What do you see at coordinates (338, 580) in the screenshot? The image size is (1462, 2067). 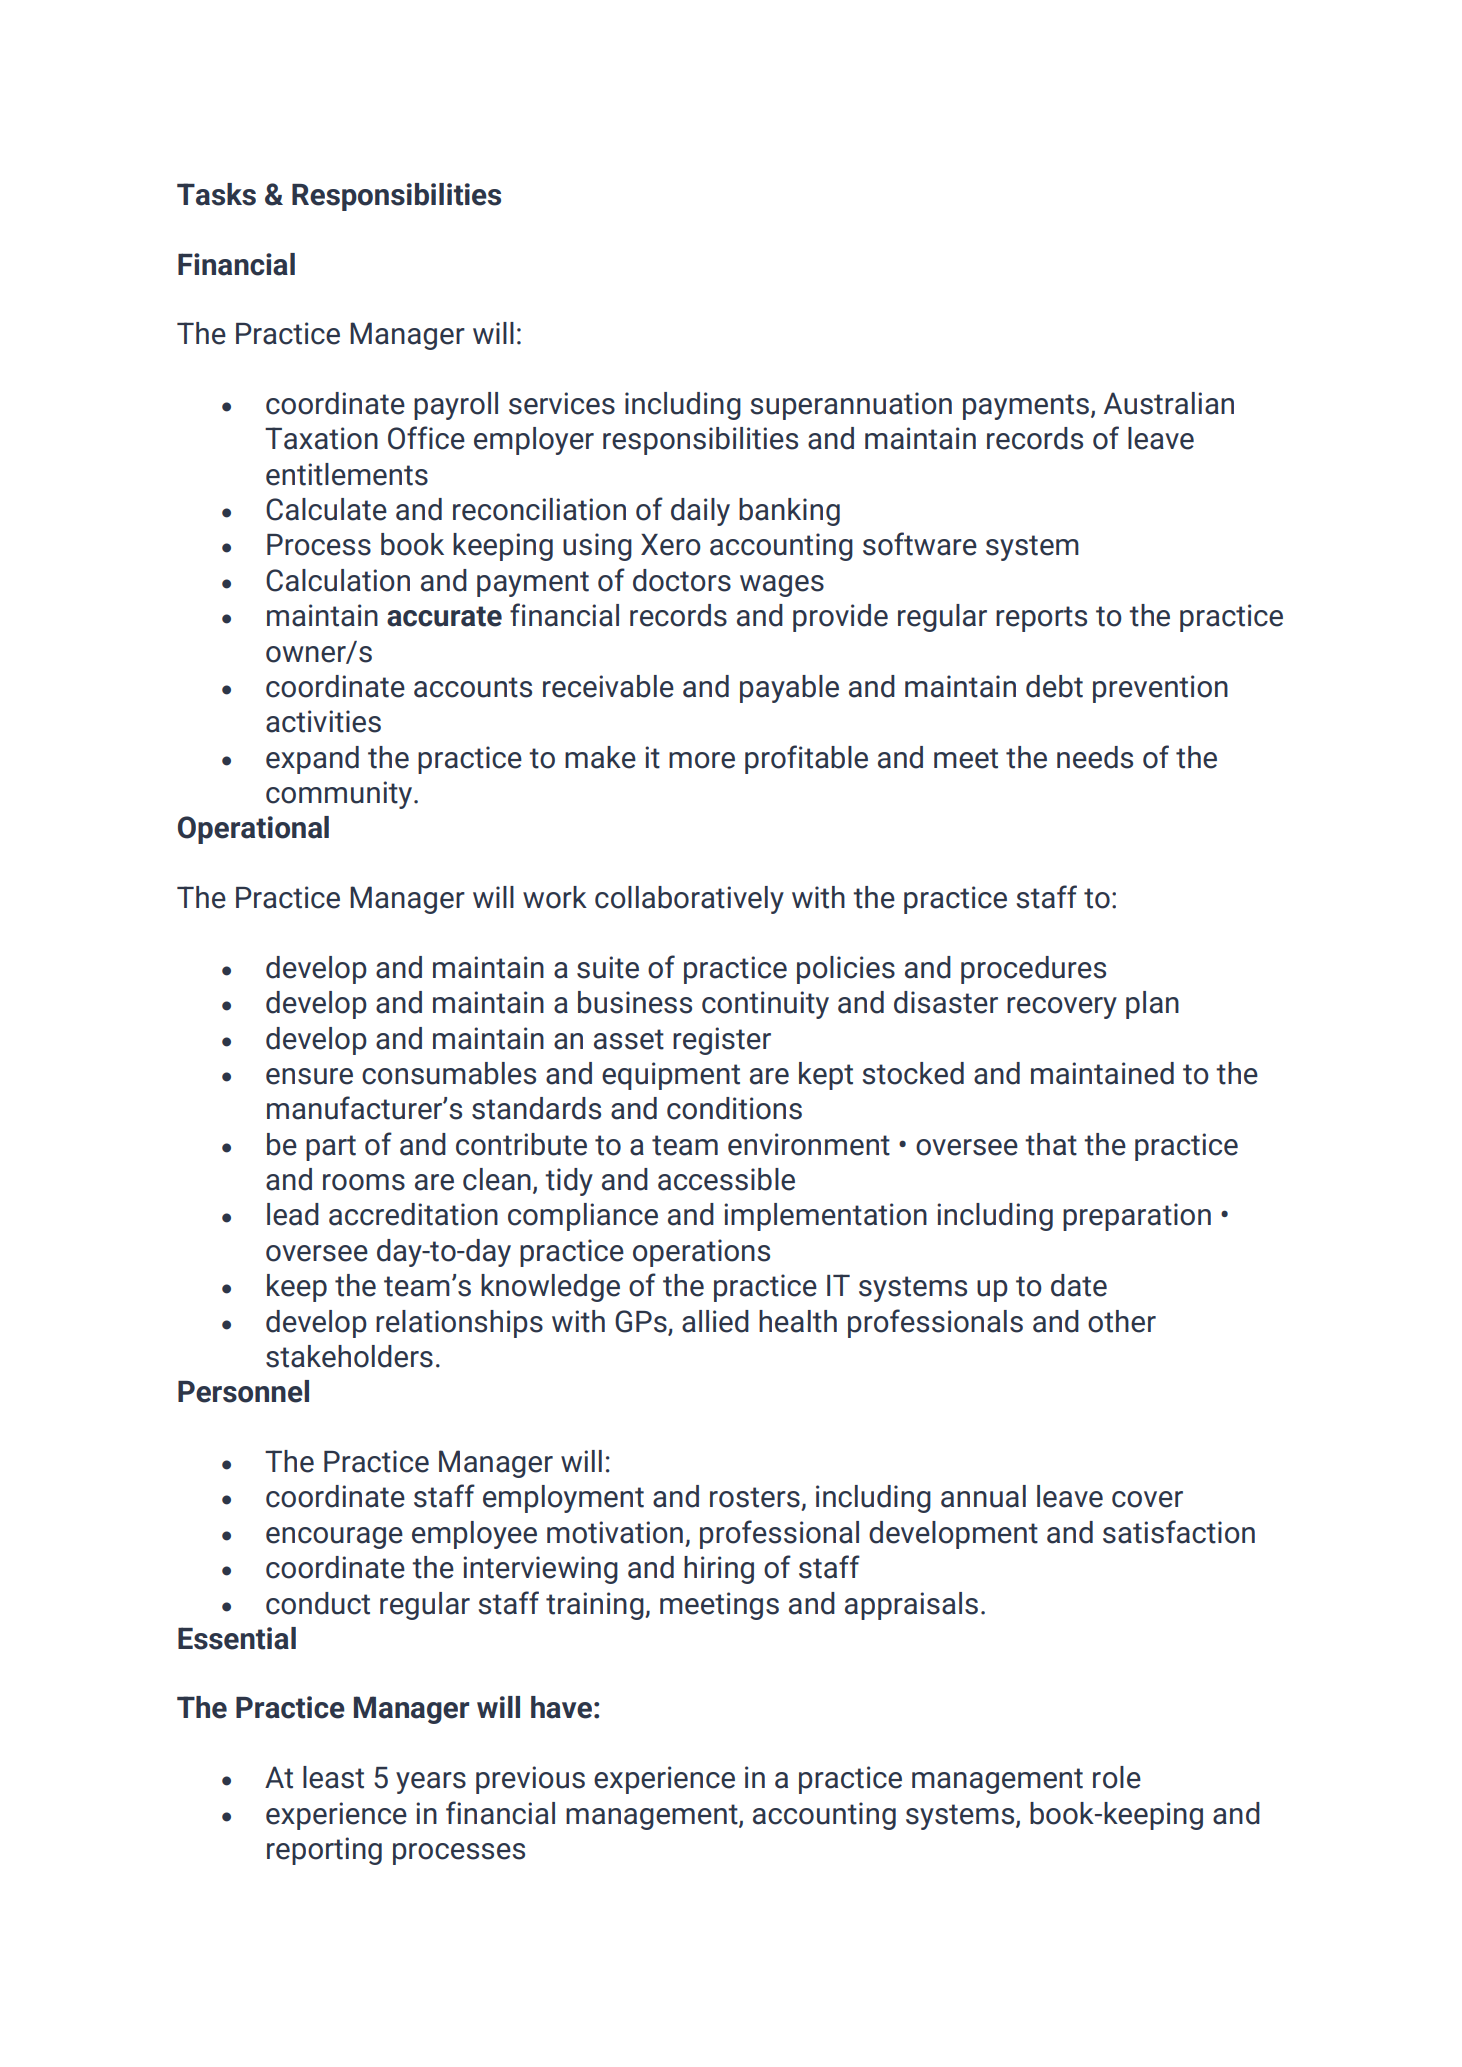 I see `Calculation` at bounding box center [338, 580].
